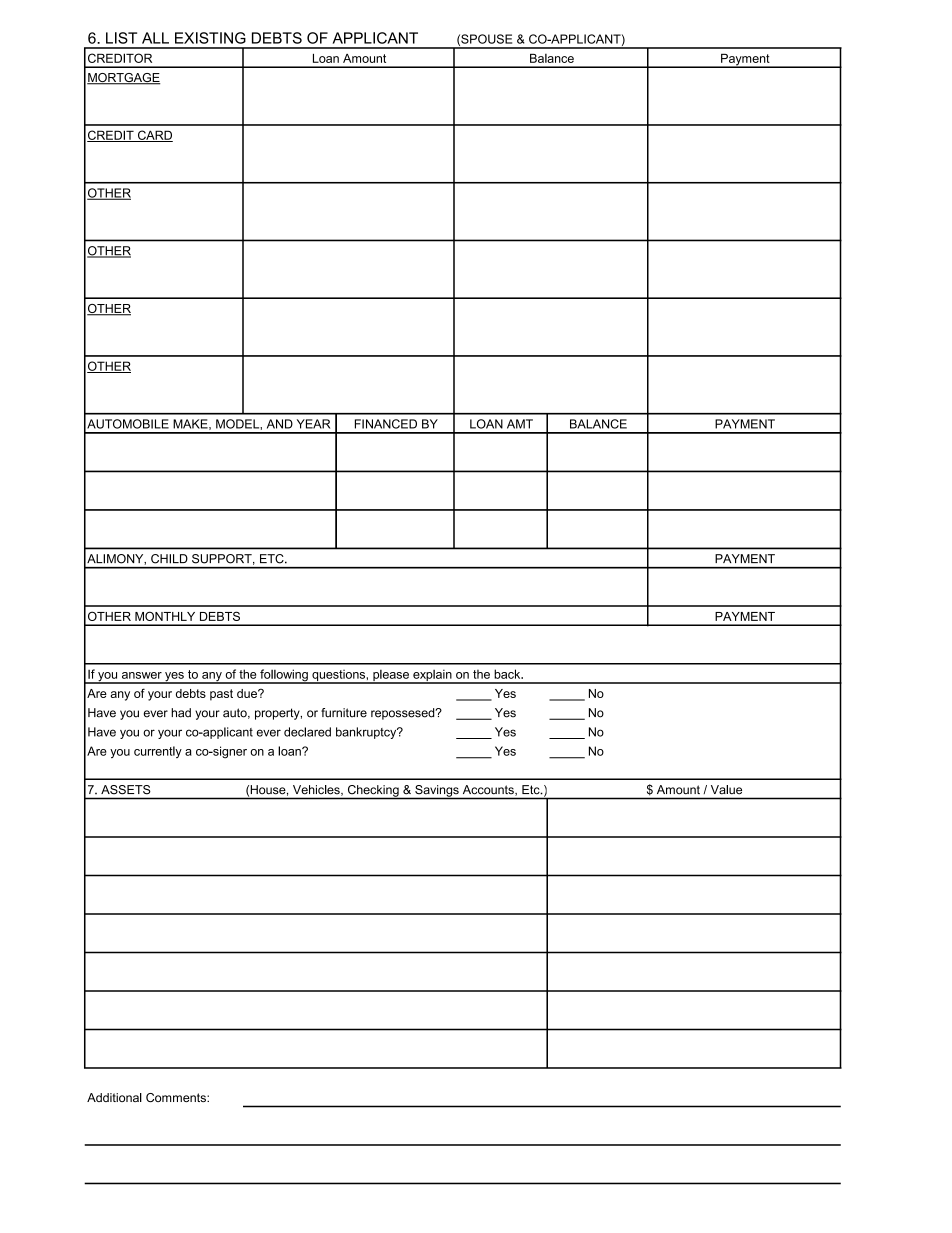 This screenshot has height=1233, width=952. Describe the element at coordinates (508, 674) in the screenshot. I see `back` at that location.
